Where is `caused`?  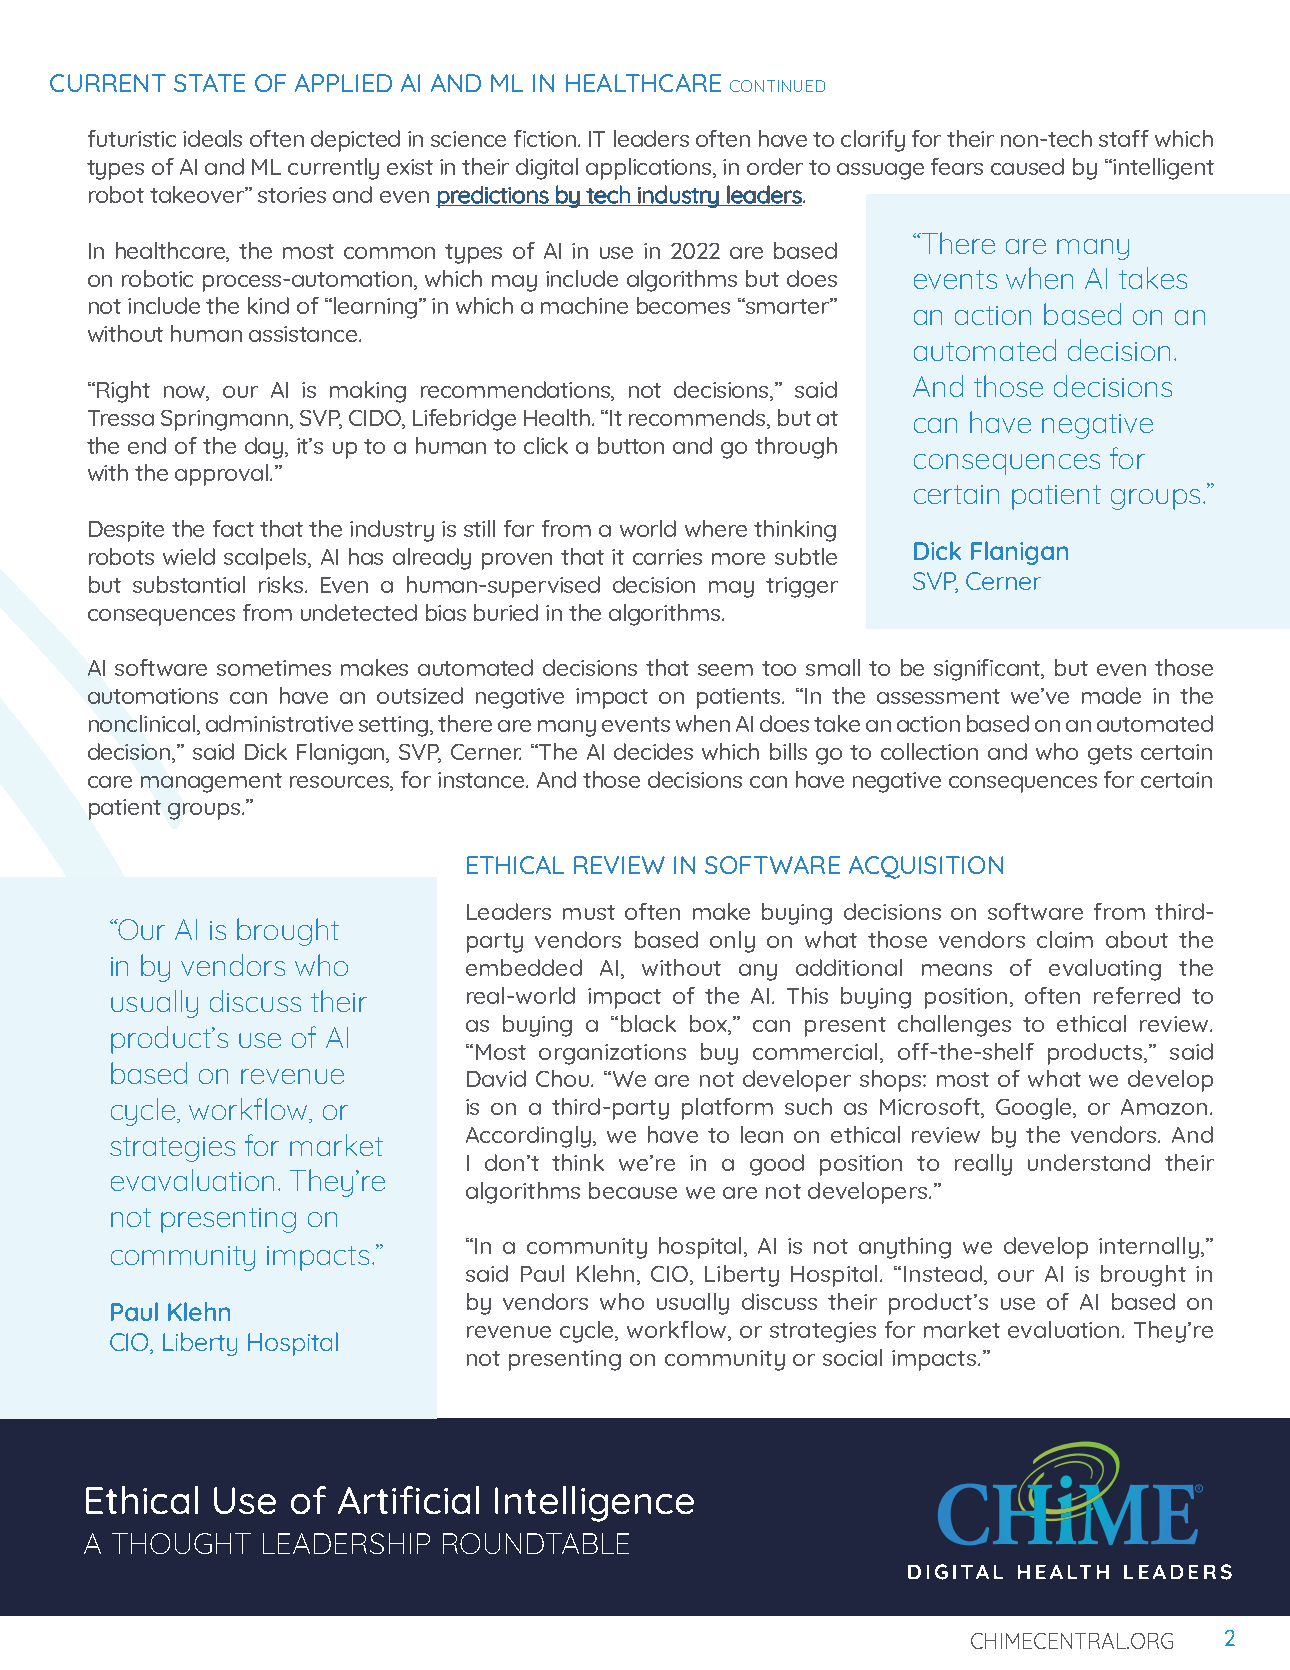 caused is located at coordinates (1027, 166).
